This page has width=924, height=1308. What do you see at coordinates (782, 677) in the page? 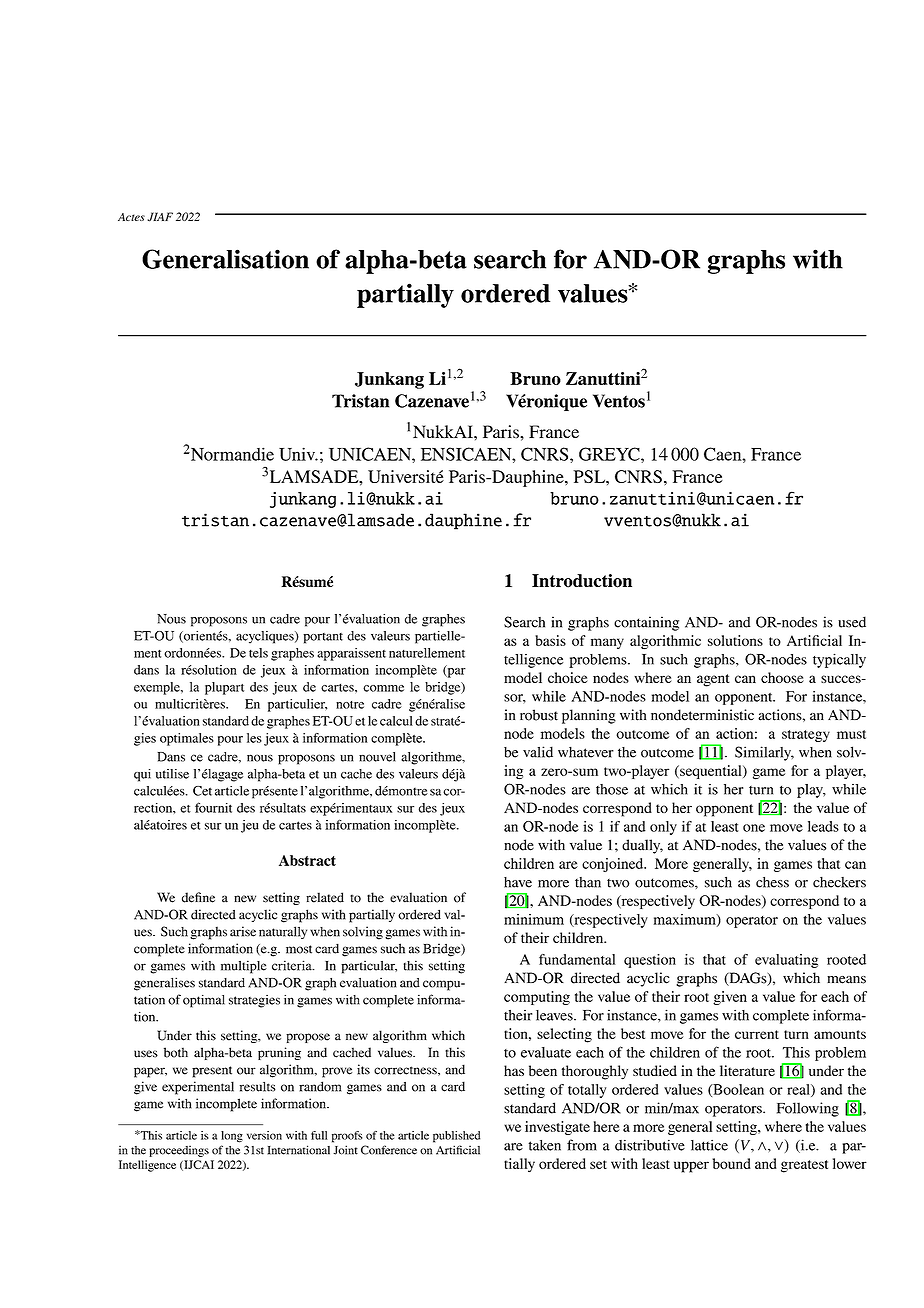
I see `choose` at bounding box center [782, 677].
